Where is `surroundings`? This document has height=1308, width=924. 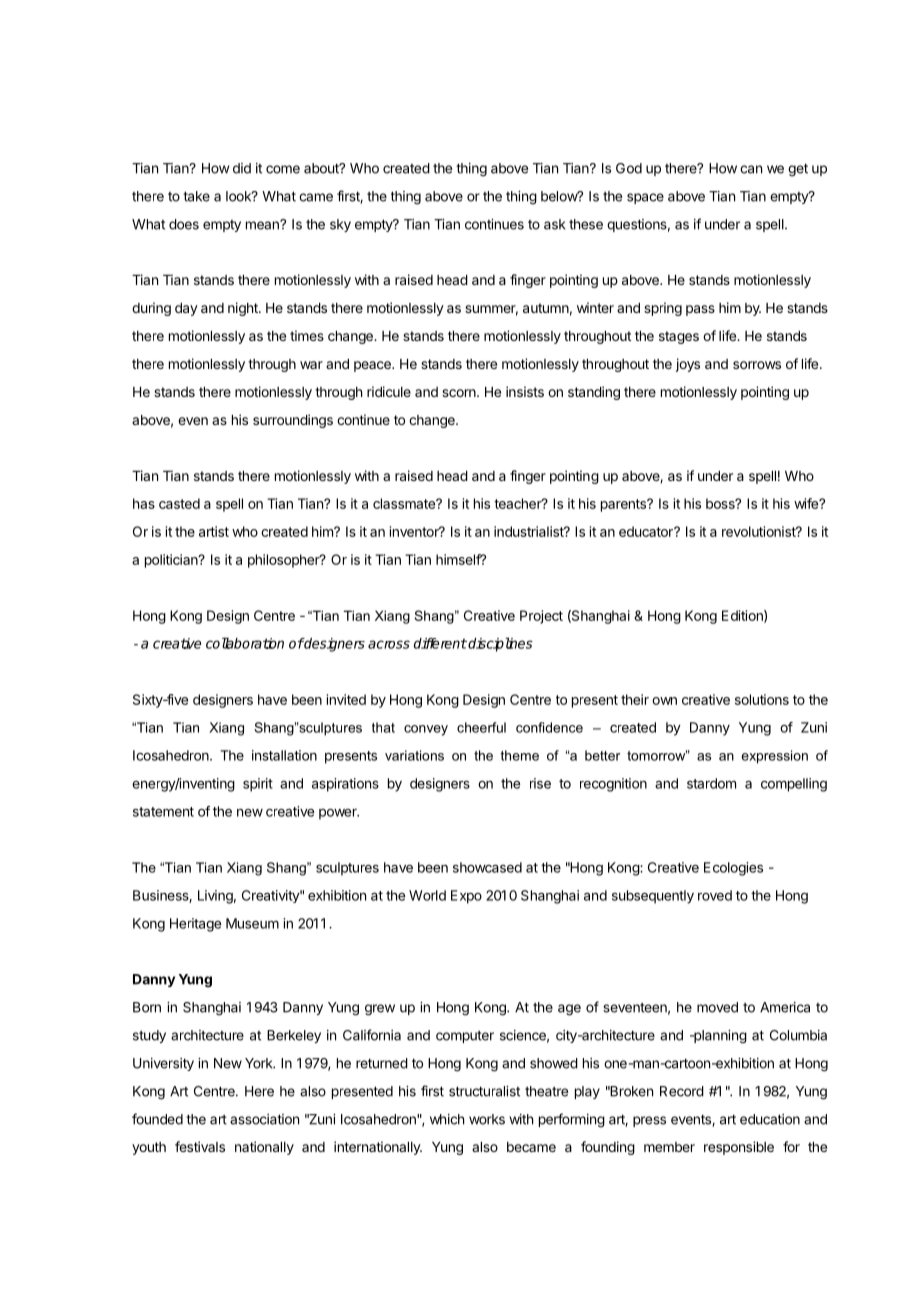
surroundings is located at coordinates (293, 421).
